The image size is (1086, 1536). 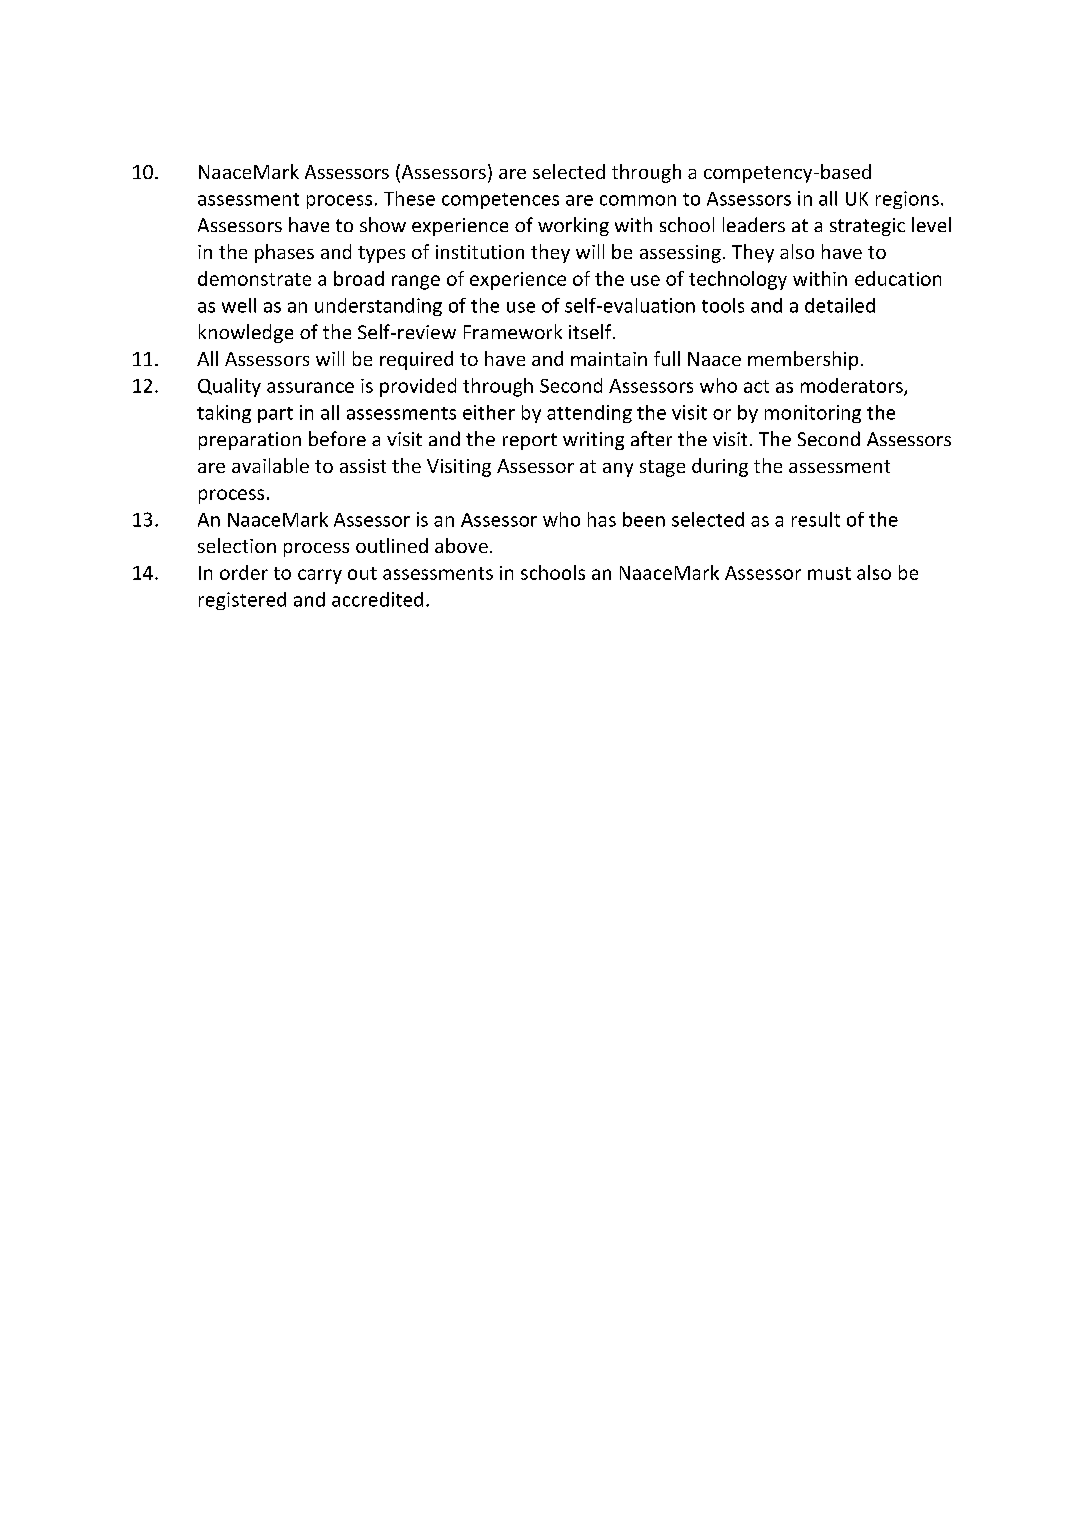 What do you see at coordinates (840, 305) in the page?
I see `detailed` at bounding box center [840, 305].
